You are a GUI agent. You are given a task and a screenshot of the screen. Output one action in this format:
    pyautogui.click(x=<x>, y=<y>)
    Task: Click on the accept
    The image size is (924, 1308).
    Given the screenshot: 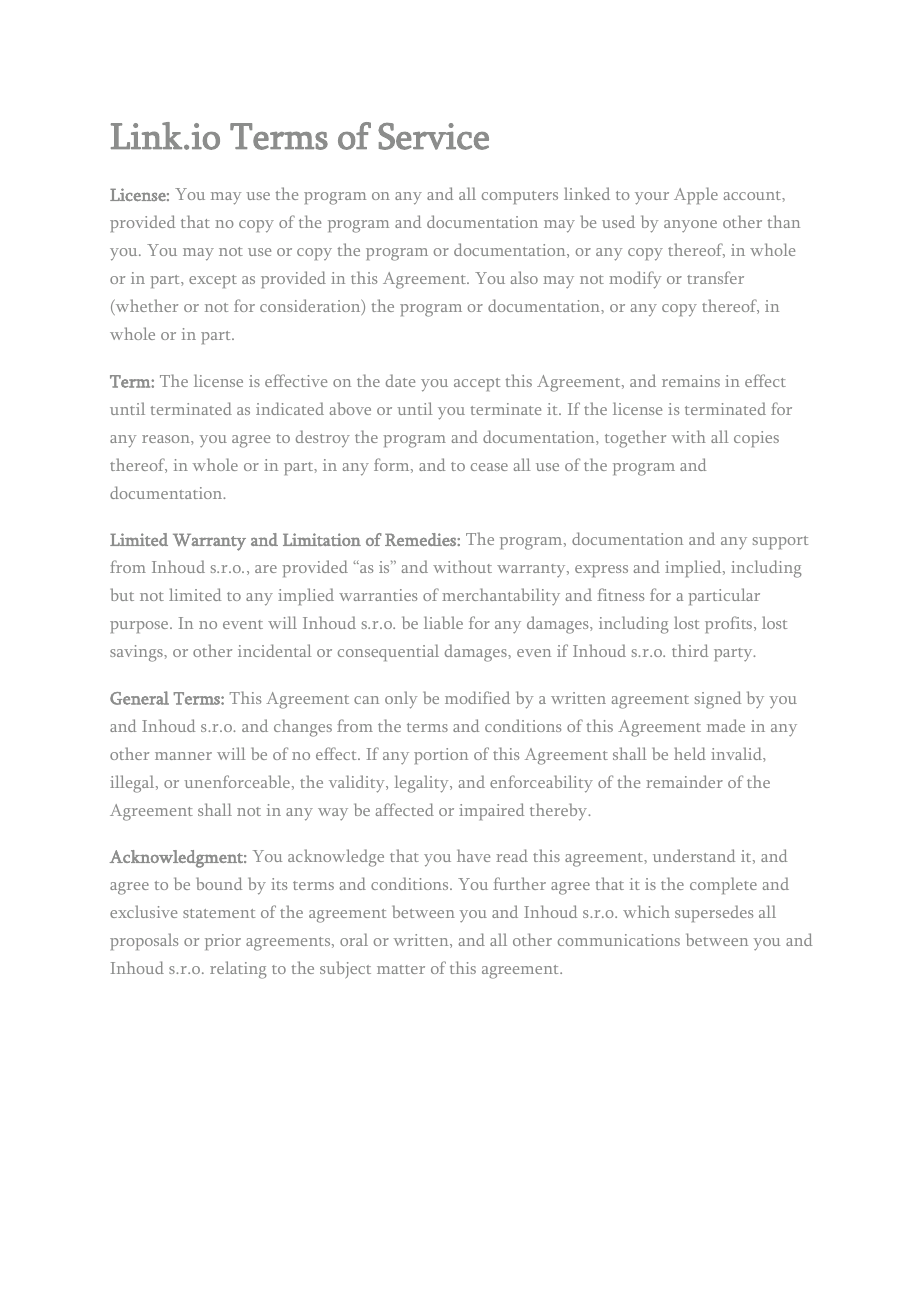 What is the action you would take?
    pyautogui.click(x=477, y=384)
